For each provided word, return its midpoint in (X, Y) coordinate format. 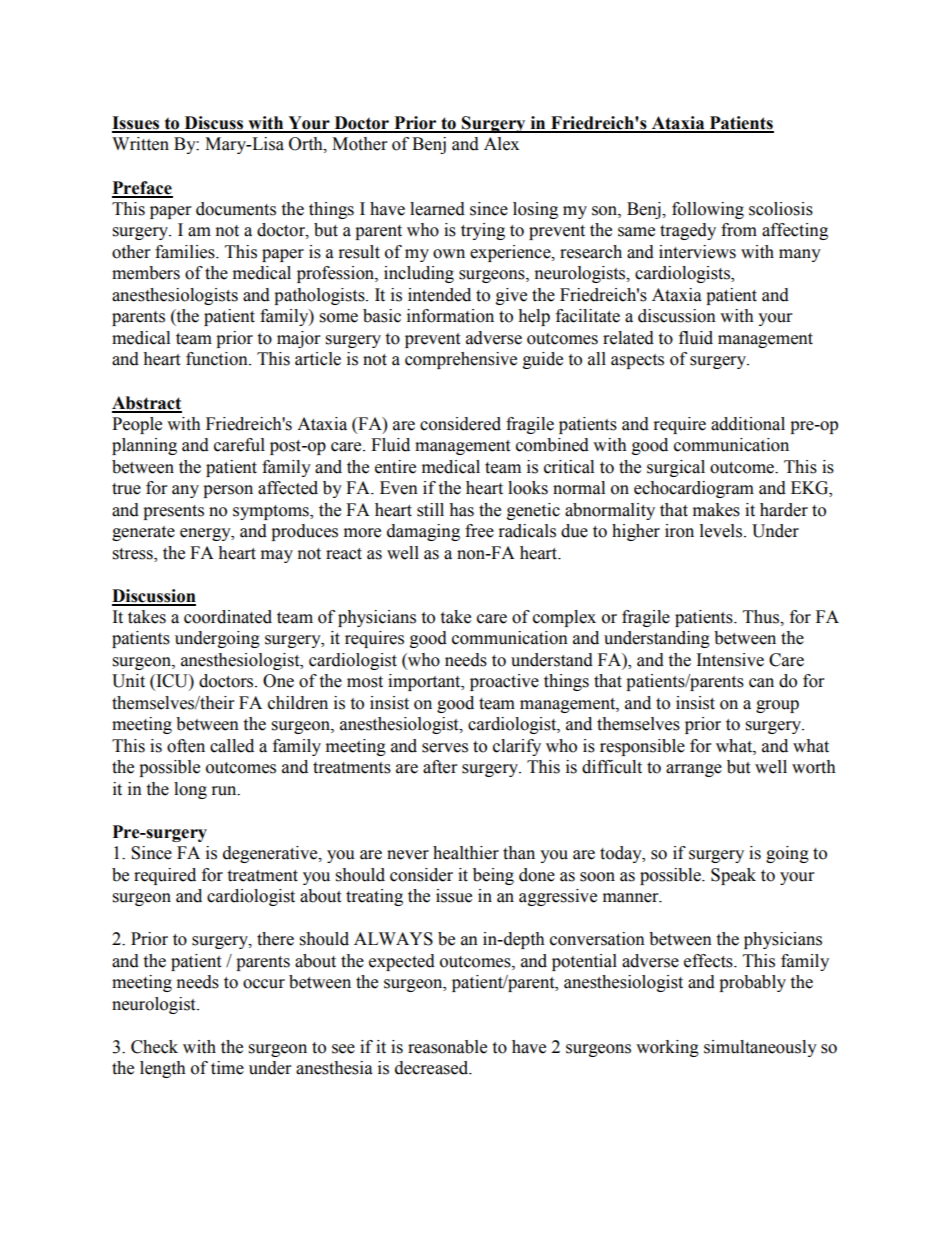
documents (236, 209)
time (227, 1068)
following (708, 210)
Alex (501, 144)
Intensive (730, 660)
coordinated (228, 617)
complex (564, 618)
